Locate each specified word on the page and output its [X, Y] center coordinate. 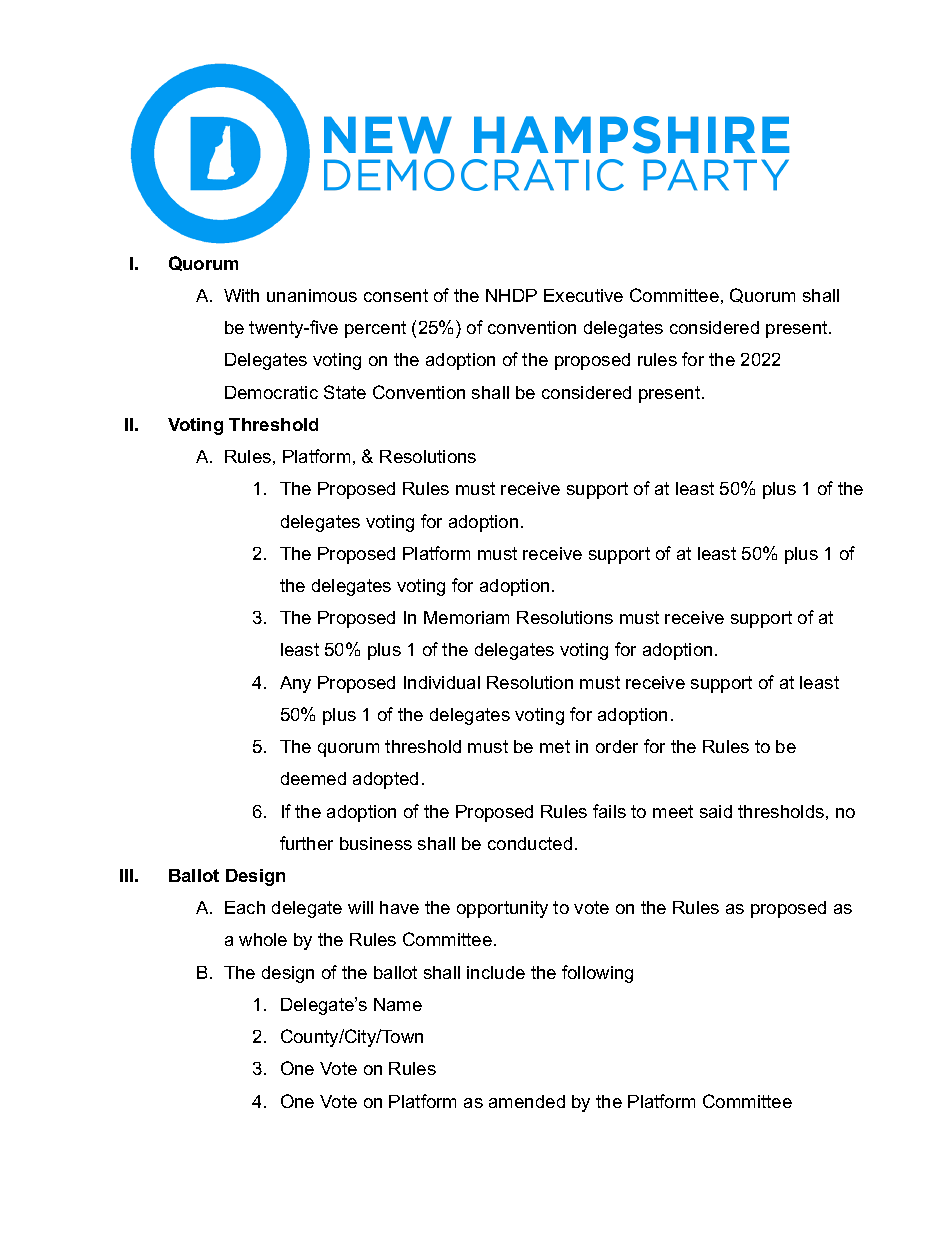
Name [398, 1004]
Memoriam [466, 617]
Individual [442, 682]
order [617, 746]
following [597, 974]
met [555, 746]
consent [396, 295]
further [306, 843]
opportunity [502, 909]
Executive [583, 295]
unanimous [312, 295]
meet [673, 811]
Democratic [271, 392]
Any [295, 684]
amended [527, 1101]
